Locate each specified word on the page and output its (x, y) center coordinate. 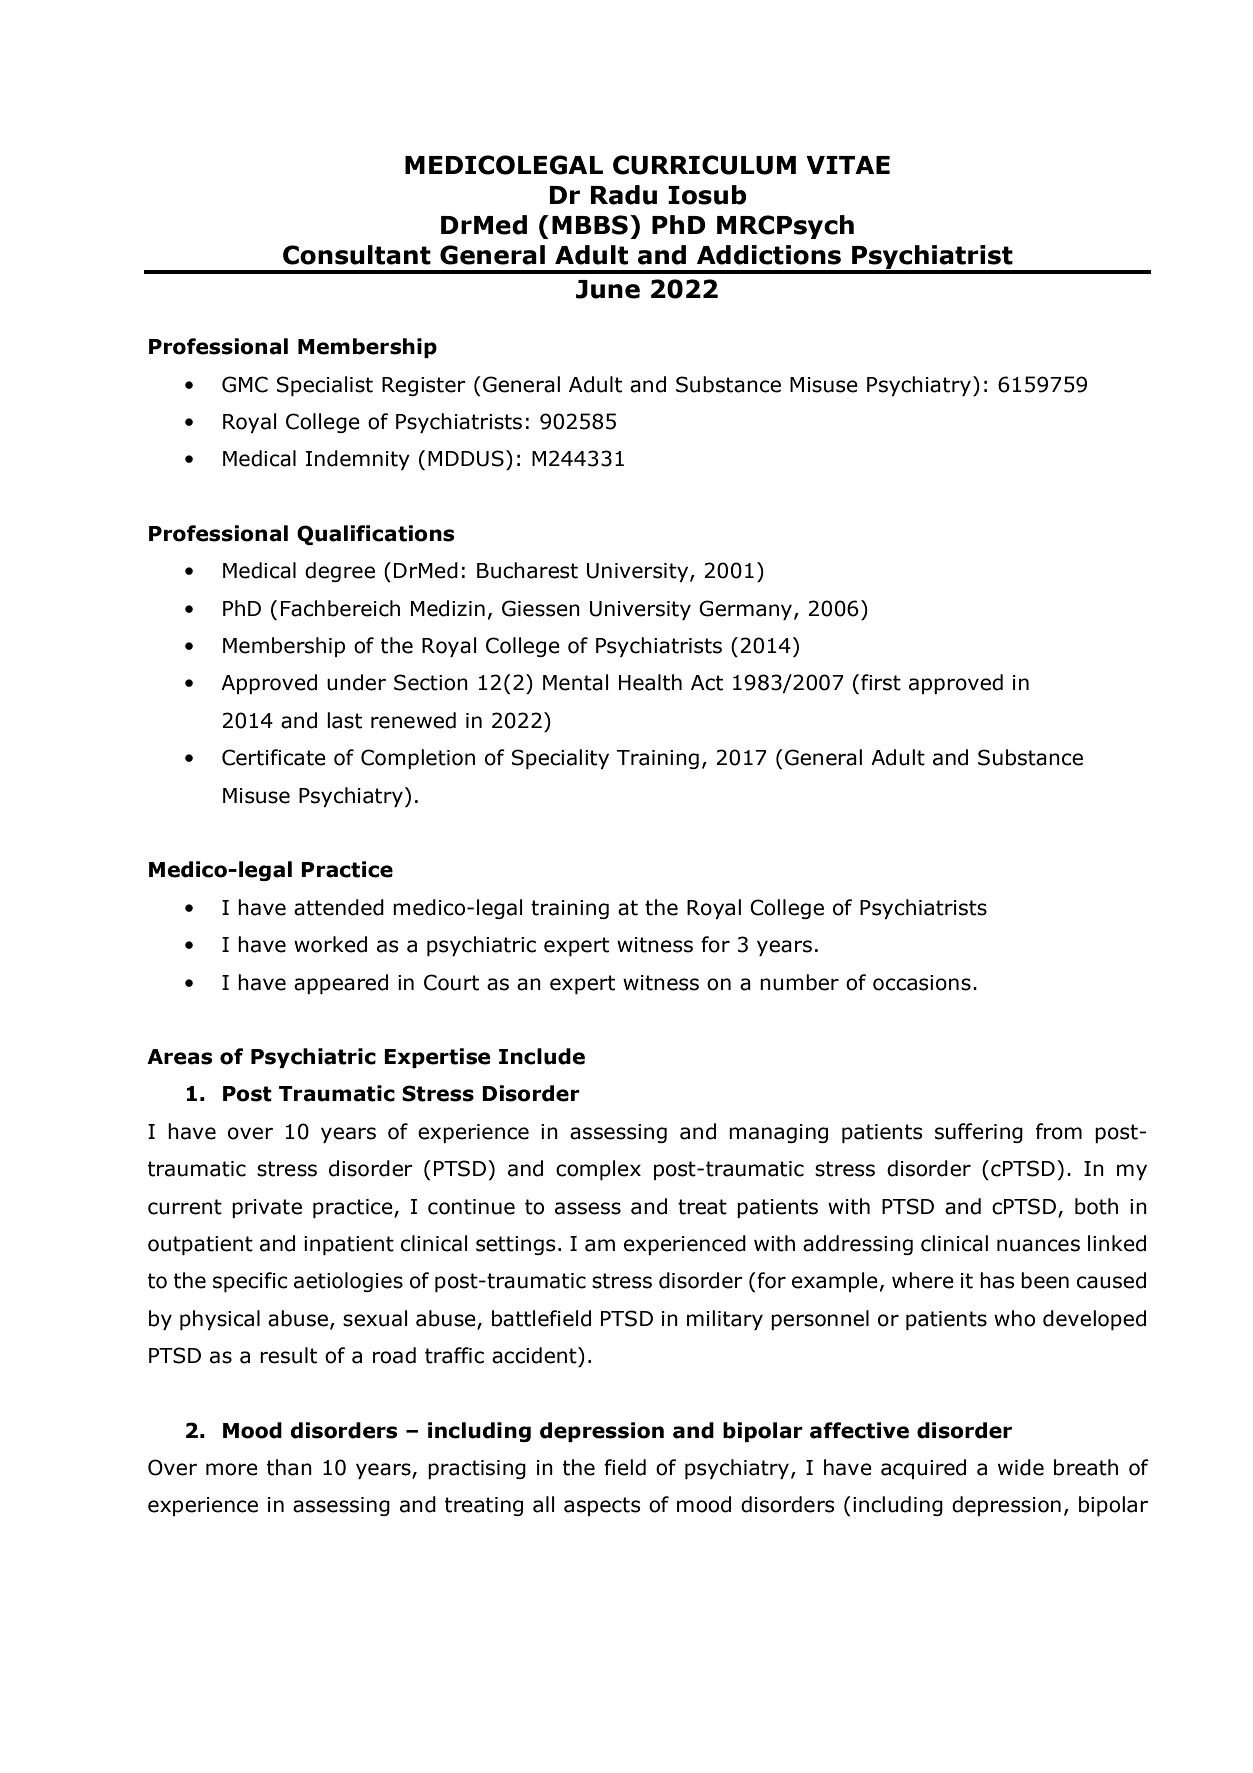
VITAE (848, 165)
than (289, 1467)
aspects (602, 1506)
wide (1021, 1467)
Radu (624, 195)
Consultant (357, 255)
